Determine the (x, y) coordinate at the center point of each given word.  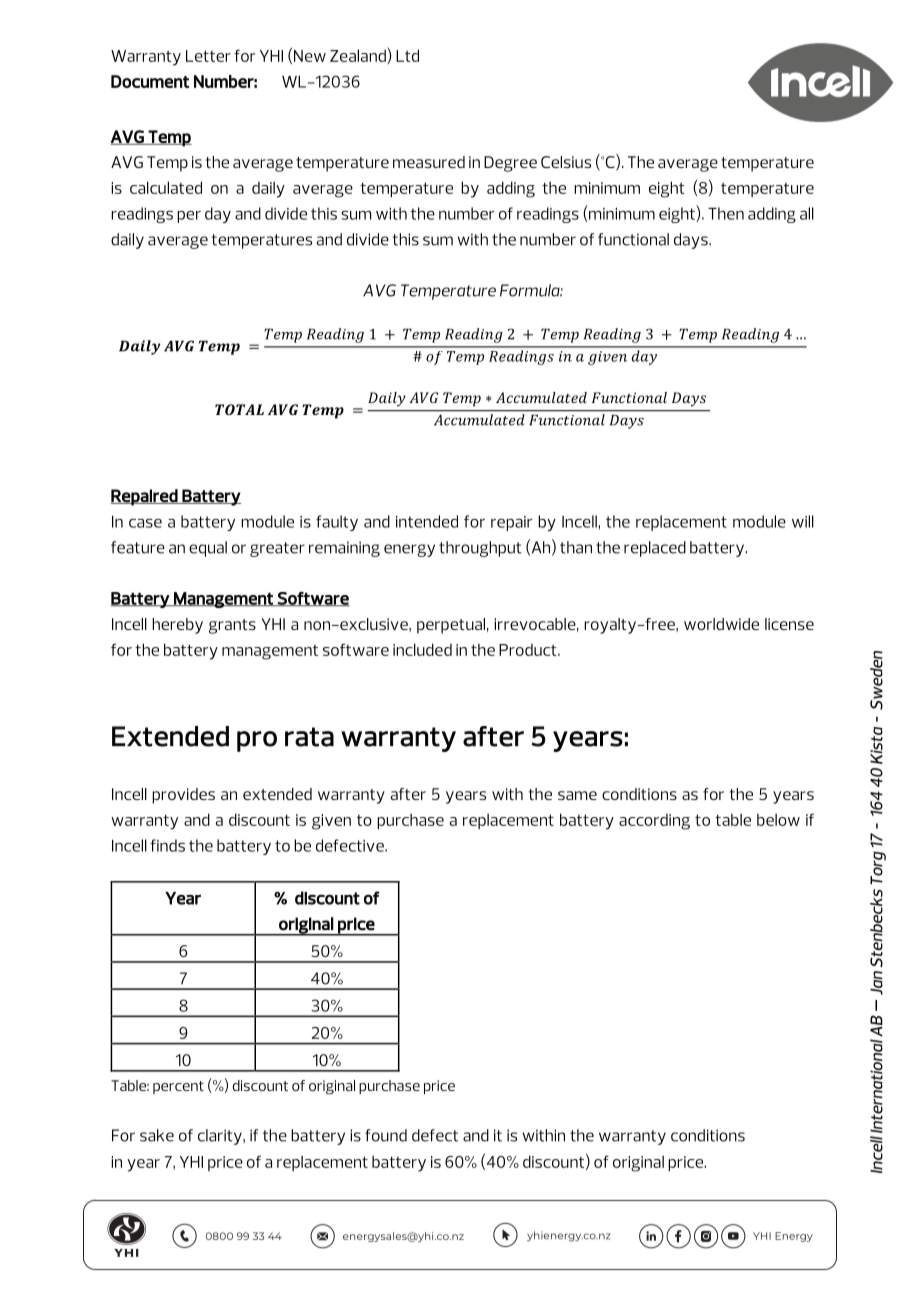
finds (167, 845)
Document (150, 81)
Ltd (407, 55)
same (577, 795)
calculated (166, 187)
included (422, 649)
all (807, 213)
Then (726, 213)
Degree (510, 164)
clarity (221, 1137)
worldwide (721, 624)
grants (232, 626)
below (778, 819)
